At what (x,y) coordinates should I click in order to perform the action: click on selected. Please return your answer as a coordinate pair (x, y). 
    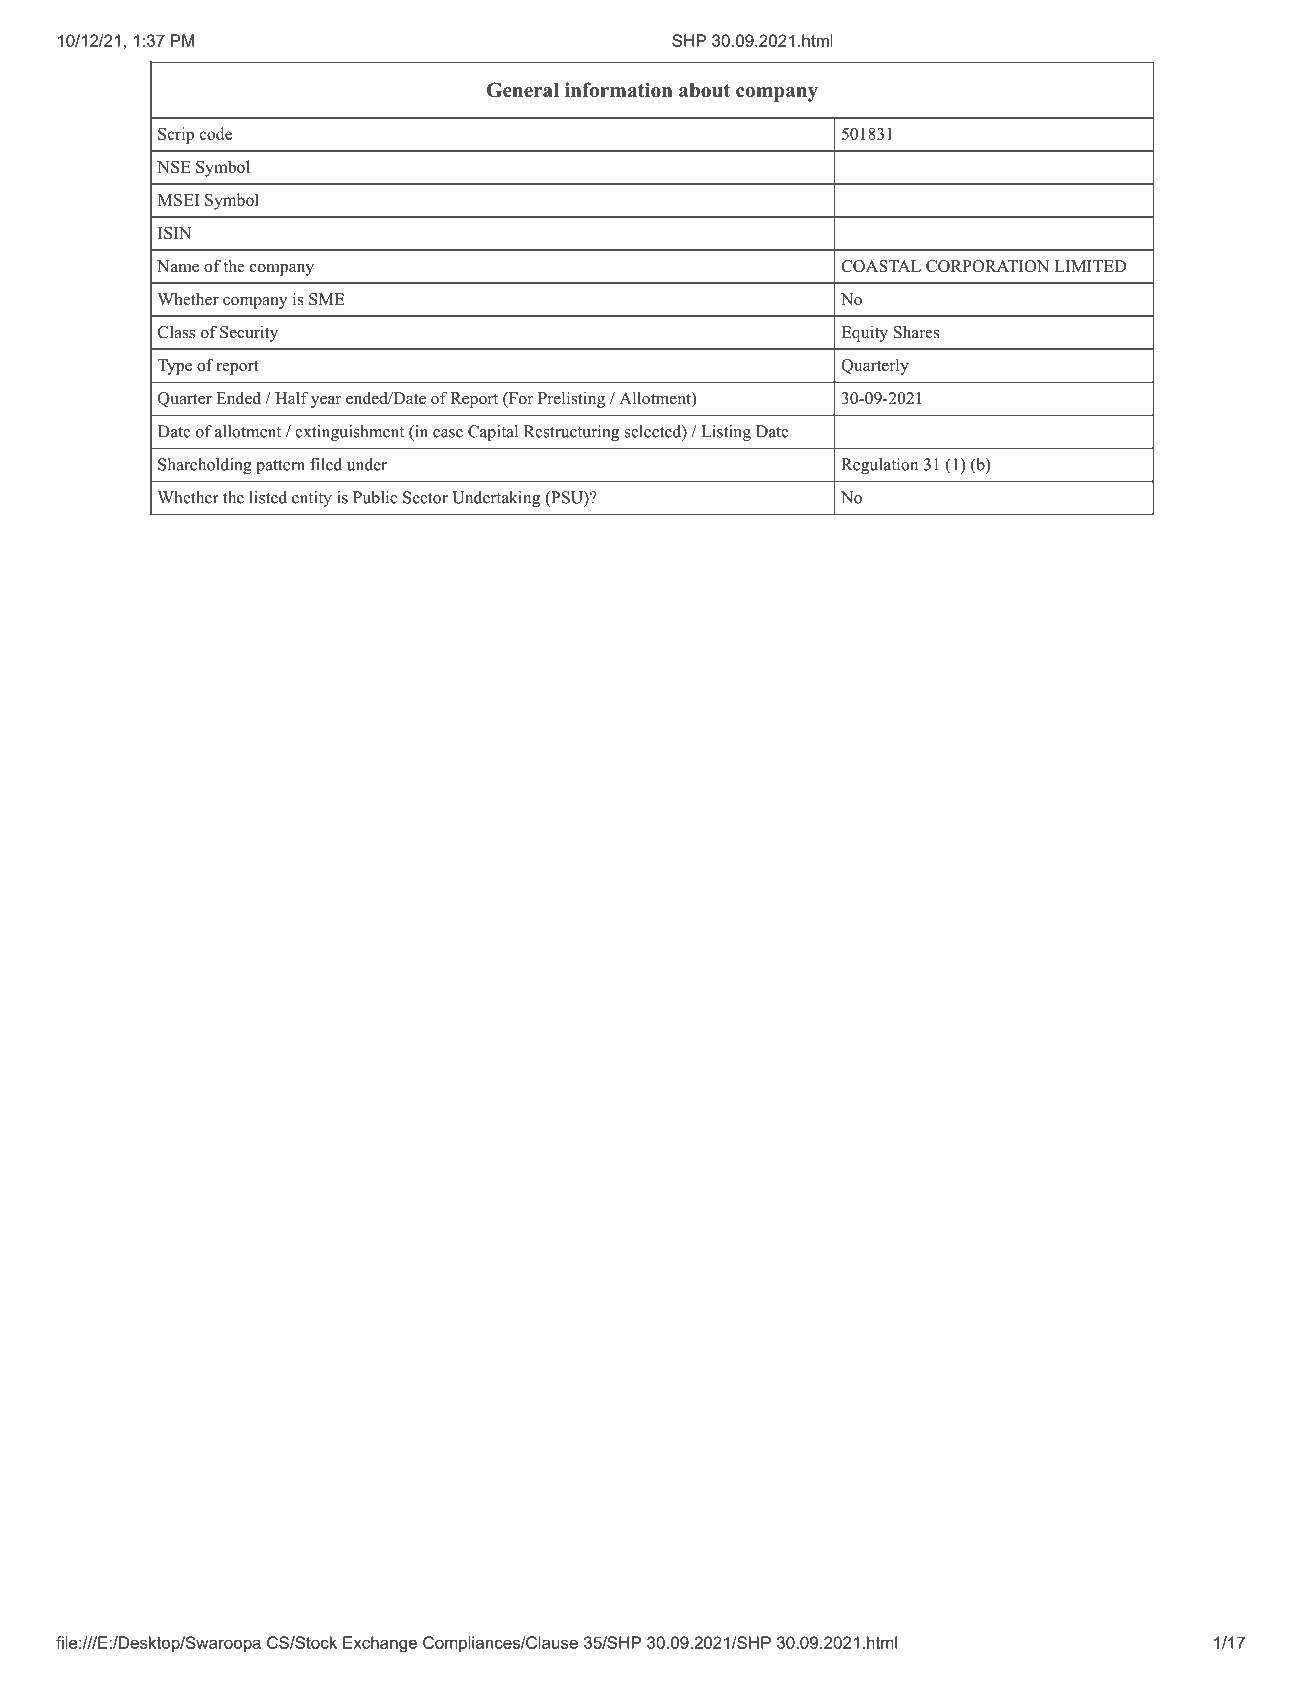
    Looking at the image, I should click on (654, 431).
